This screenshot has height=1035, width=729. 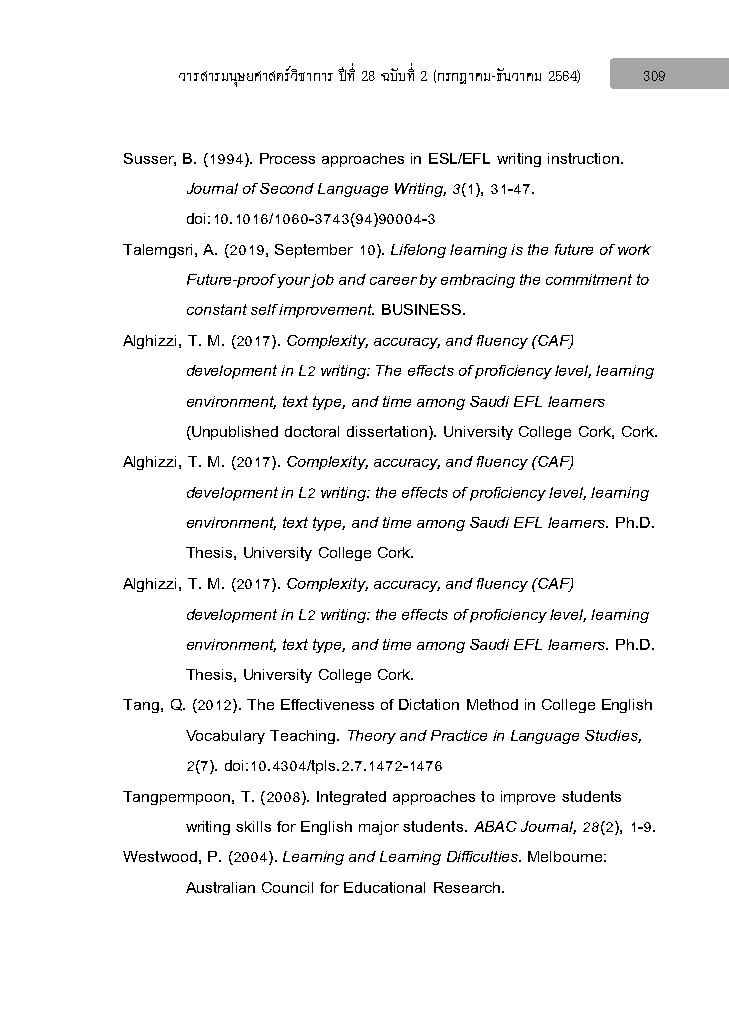 What do you see at coordinates (429, 704) in the screenshot?
I see `Dictation` at bounding box center [429, 704].
